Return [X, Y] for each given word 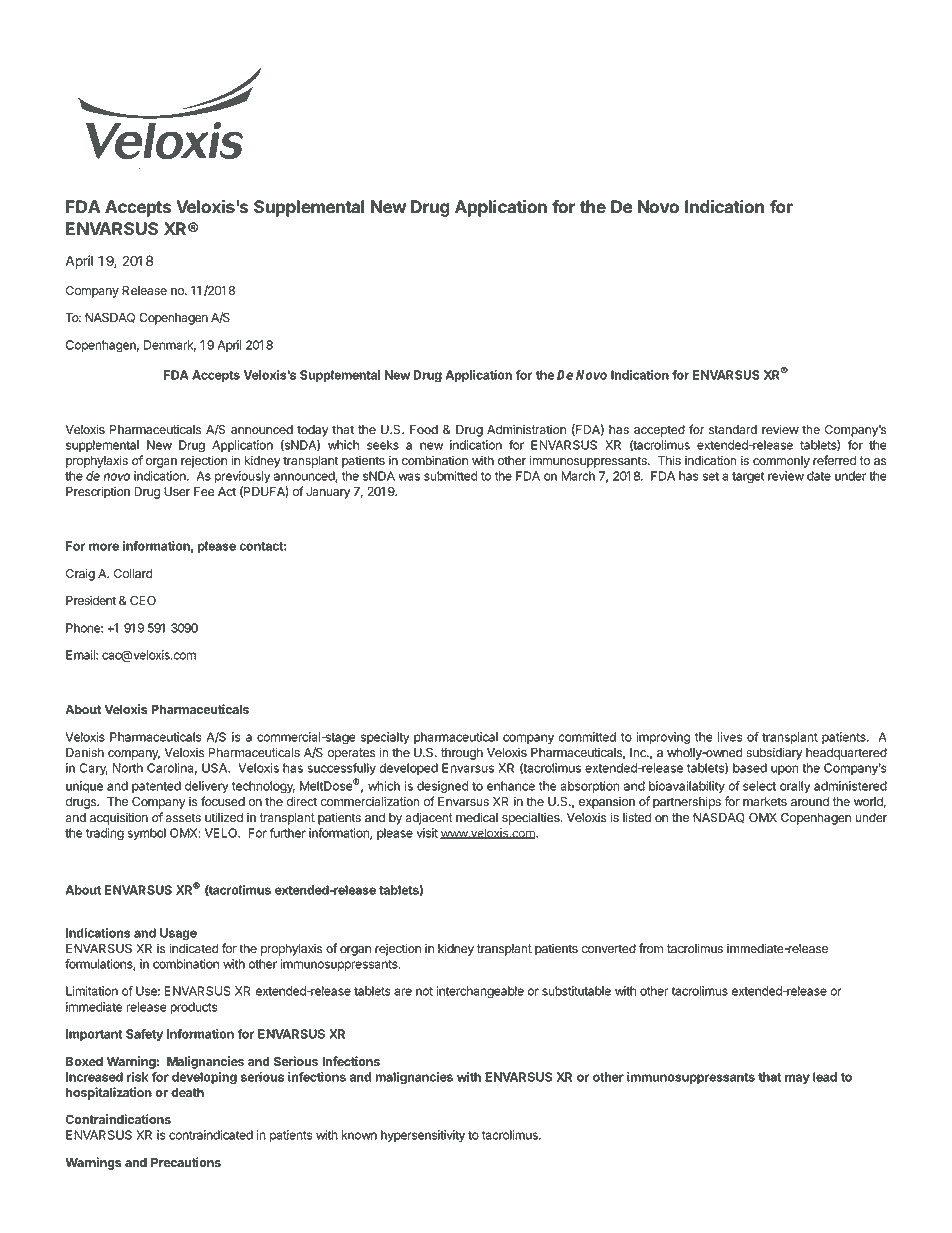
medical [477, 817]
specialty [385, 738]
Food [424, 430]
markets [765, 801]
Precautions [186, 1162]
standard [733, 430]
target [748, 478]
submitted [451, 476]
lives [730, 737]
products [194, 1008]
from [651, 948]
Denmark [170, 346]
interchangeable [480, 992]
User [177, 491]
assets [183, 818]
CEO [143, 600]
